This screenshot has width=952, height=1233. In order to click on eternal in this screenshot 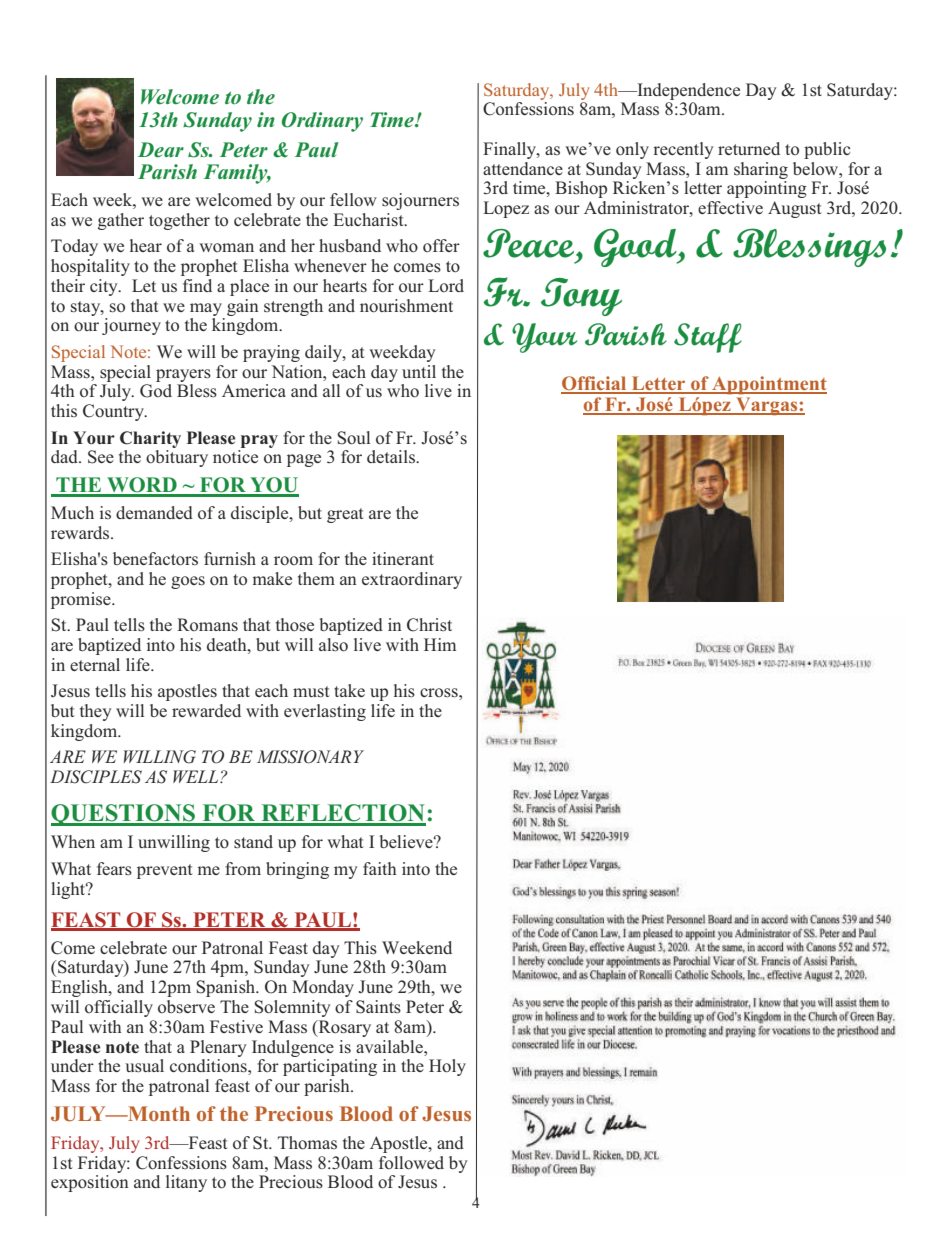, I will do `click(95, 664)`.
